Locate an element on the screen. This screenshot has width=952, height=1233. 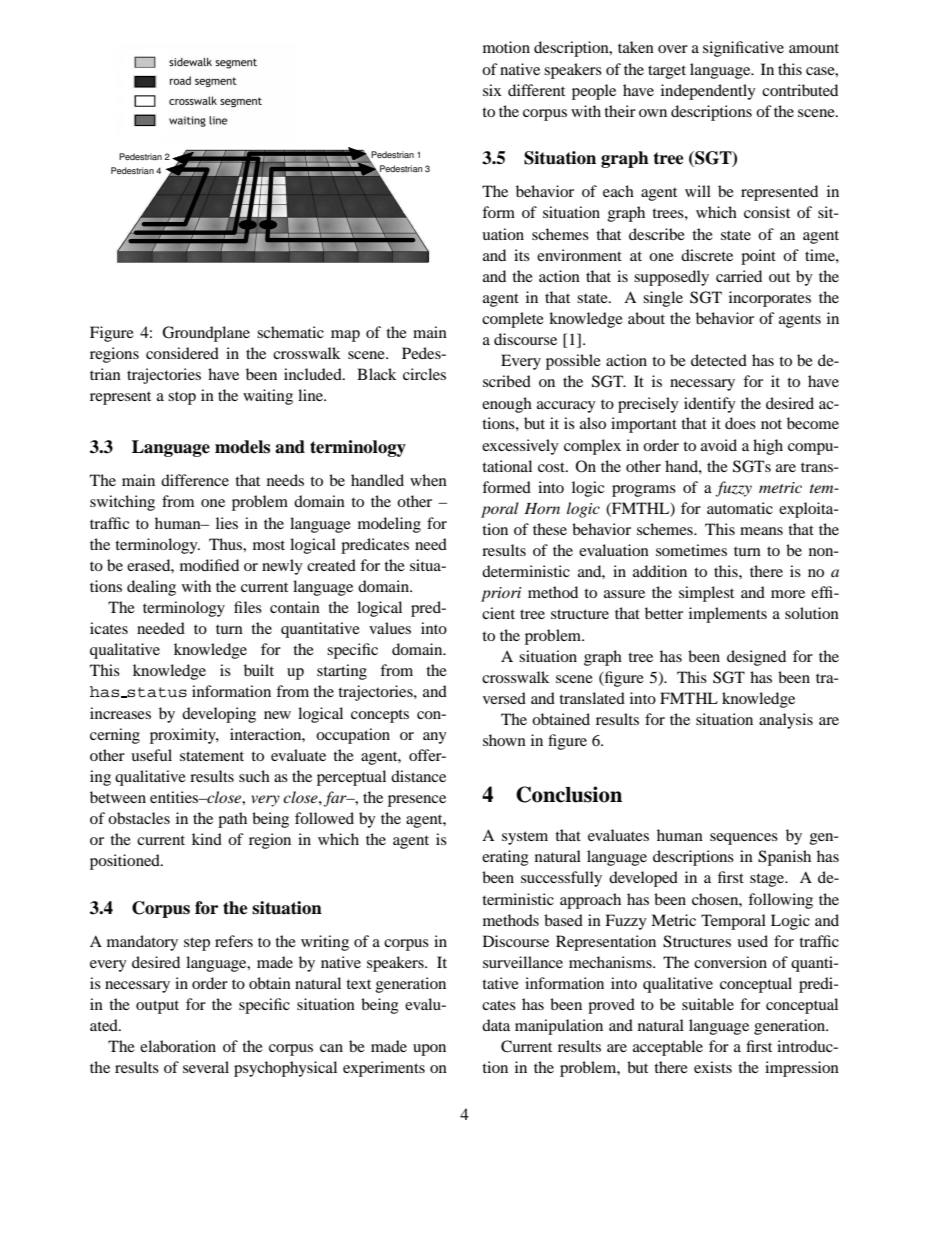
six is located at coordinates (492, 90).
